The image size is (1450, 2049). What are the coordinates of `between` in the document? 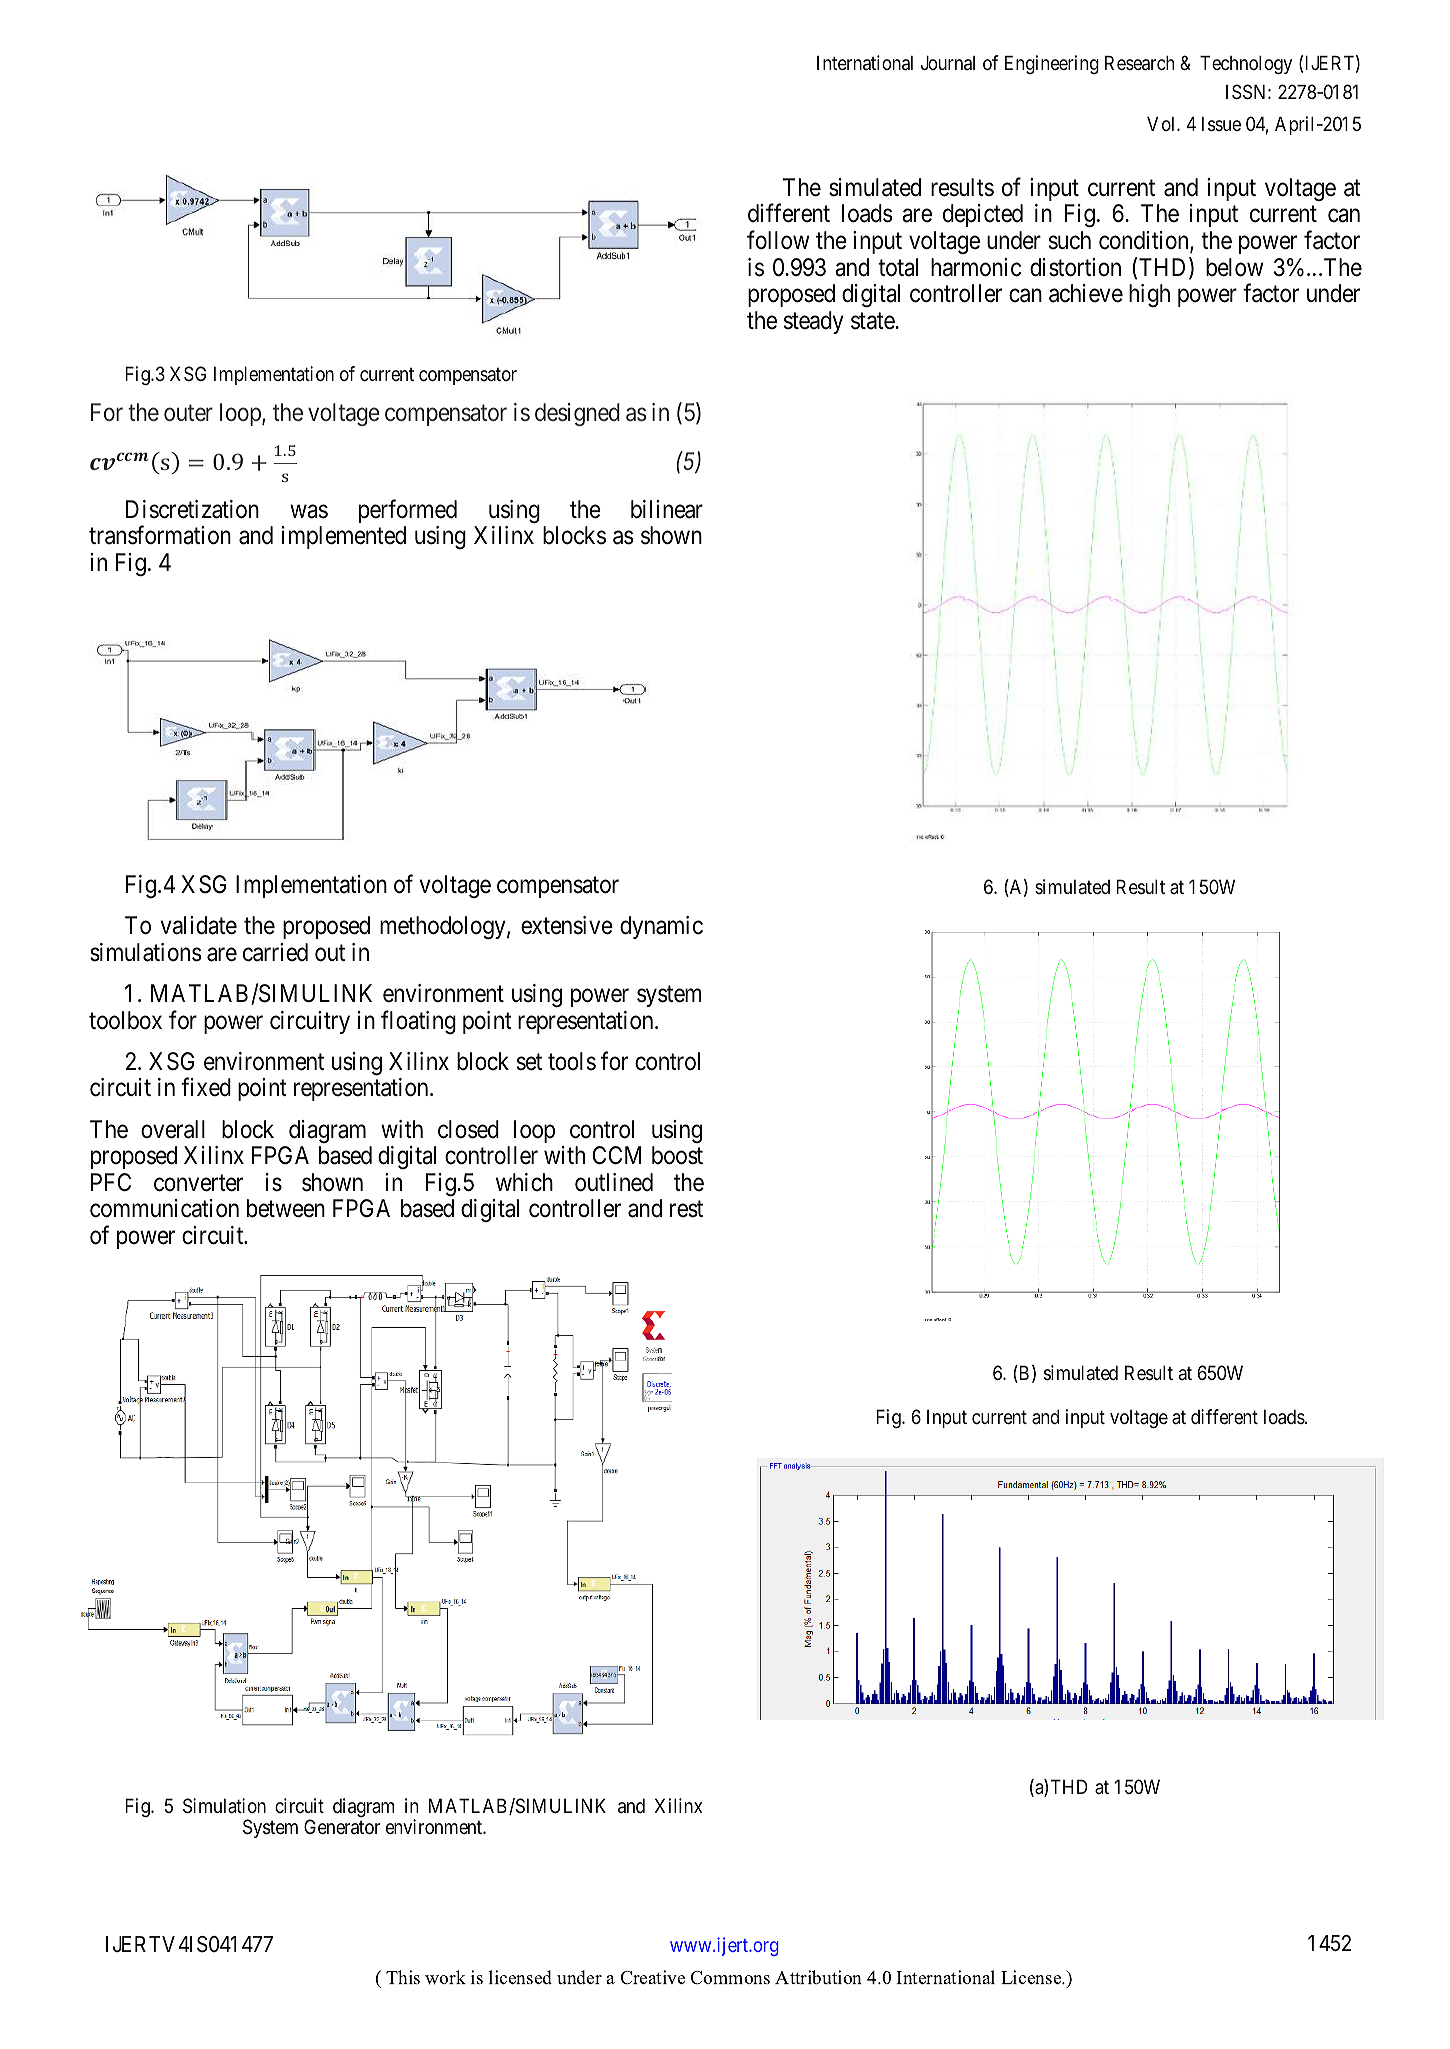 It's located at (286, 1208).
